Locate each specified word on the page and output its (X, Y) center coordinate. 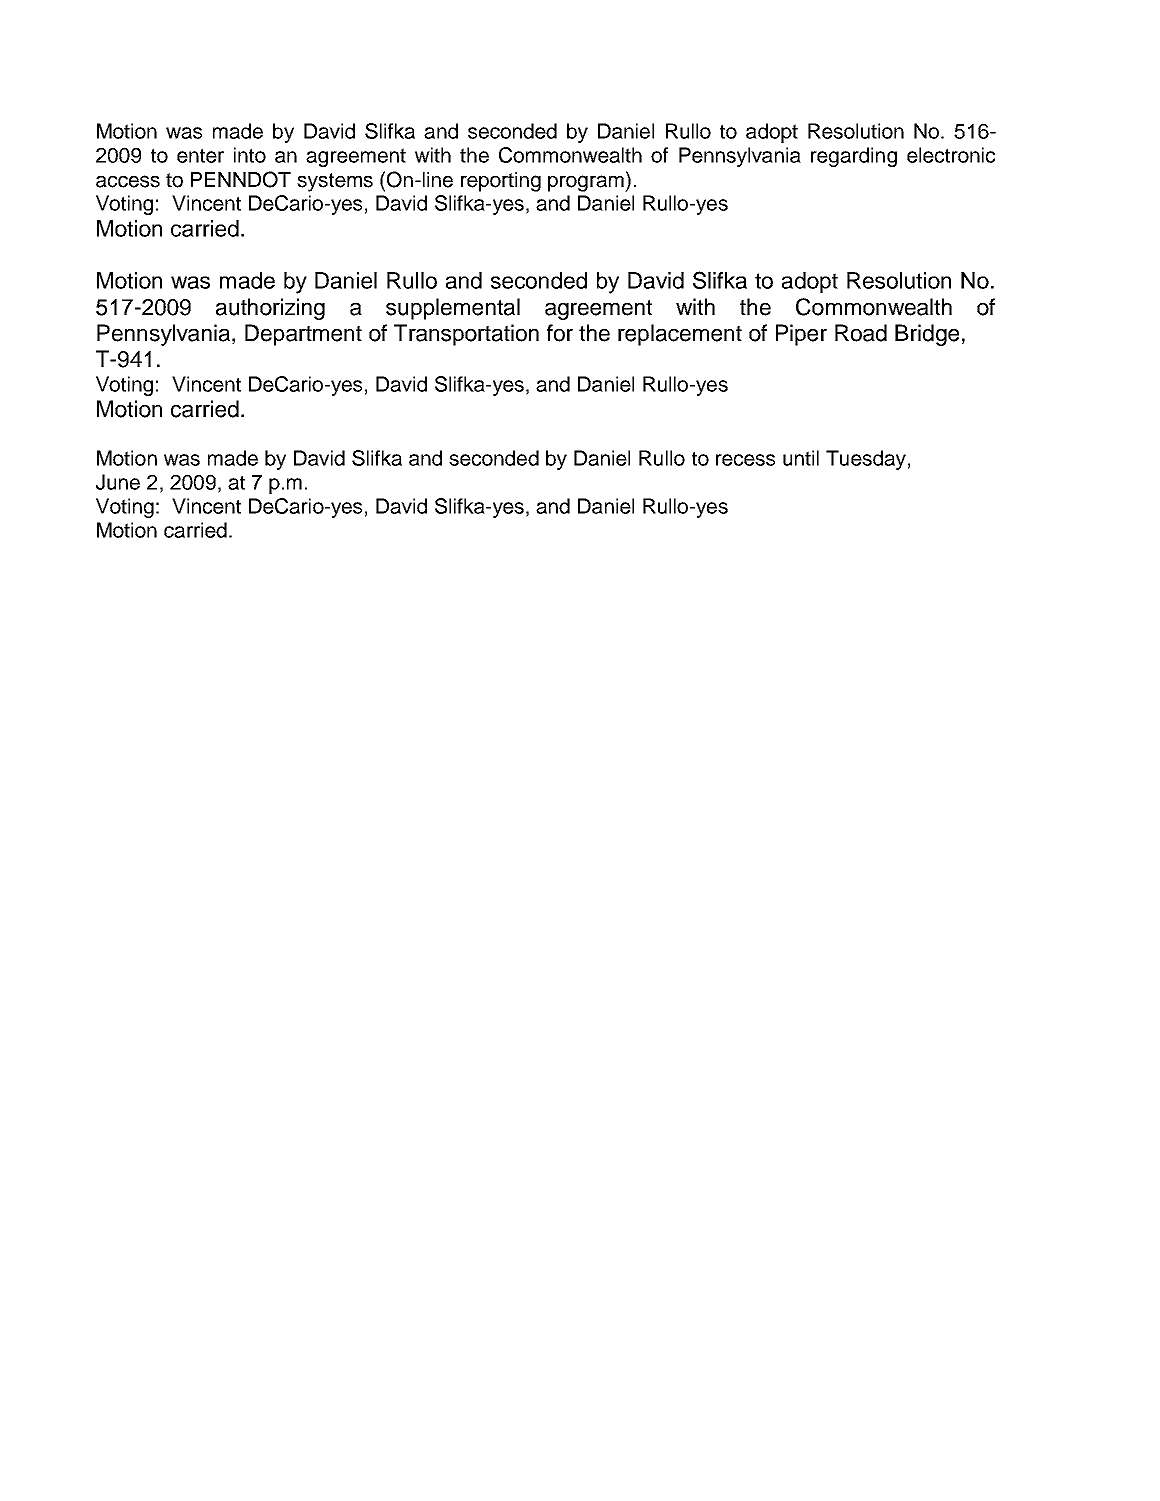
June (118, 482)
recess (745, 460)
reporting (501, 182)
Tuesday (866, 460)
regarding (854, 157)
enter (200, 155)
